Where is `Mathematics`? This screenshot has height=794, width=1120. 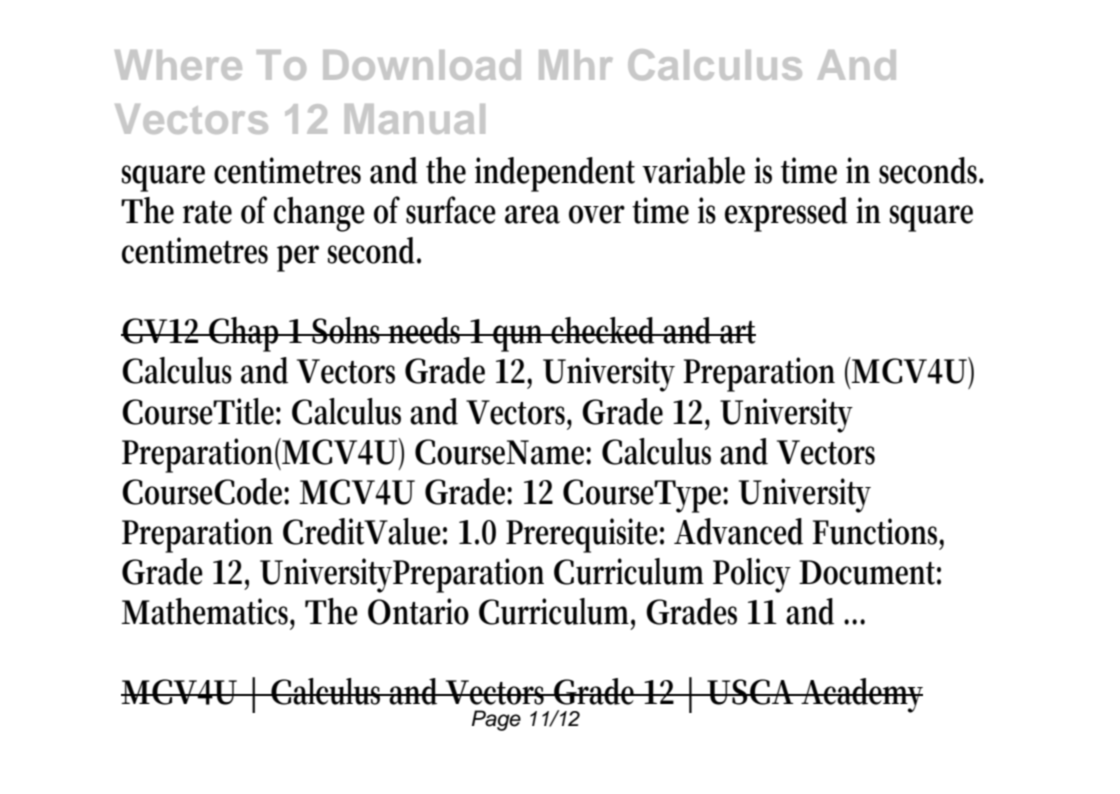
Mathematics is located at coordinates (208, 612).
